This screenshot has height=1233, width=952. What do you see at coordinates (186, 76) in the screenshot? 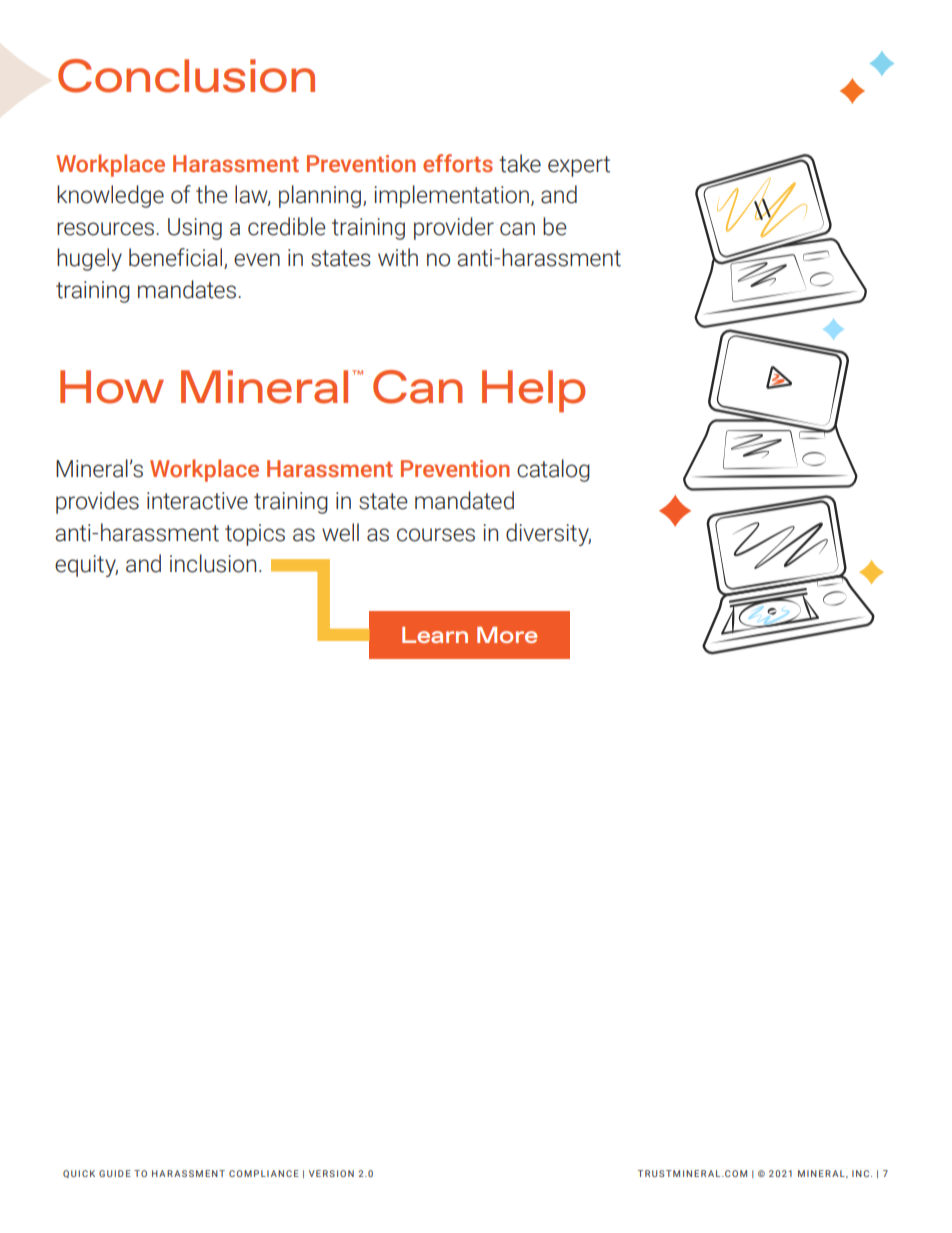
I see `Conclusion` at bounding box center [186, 76].
